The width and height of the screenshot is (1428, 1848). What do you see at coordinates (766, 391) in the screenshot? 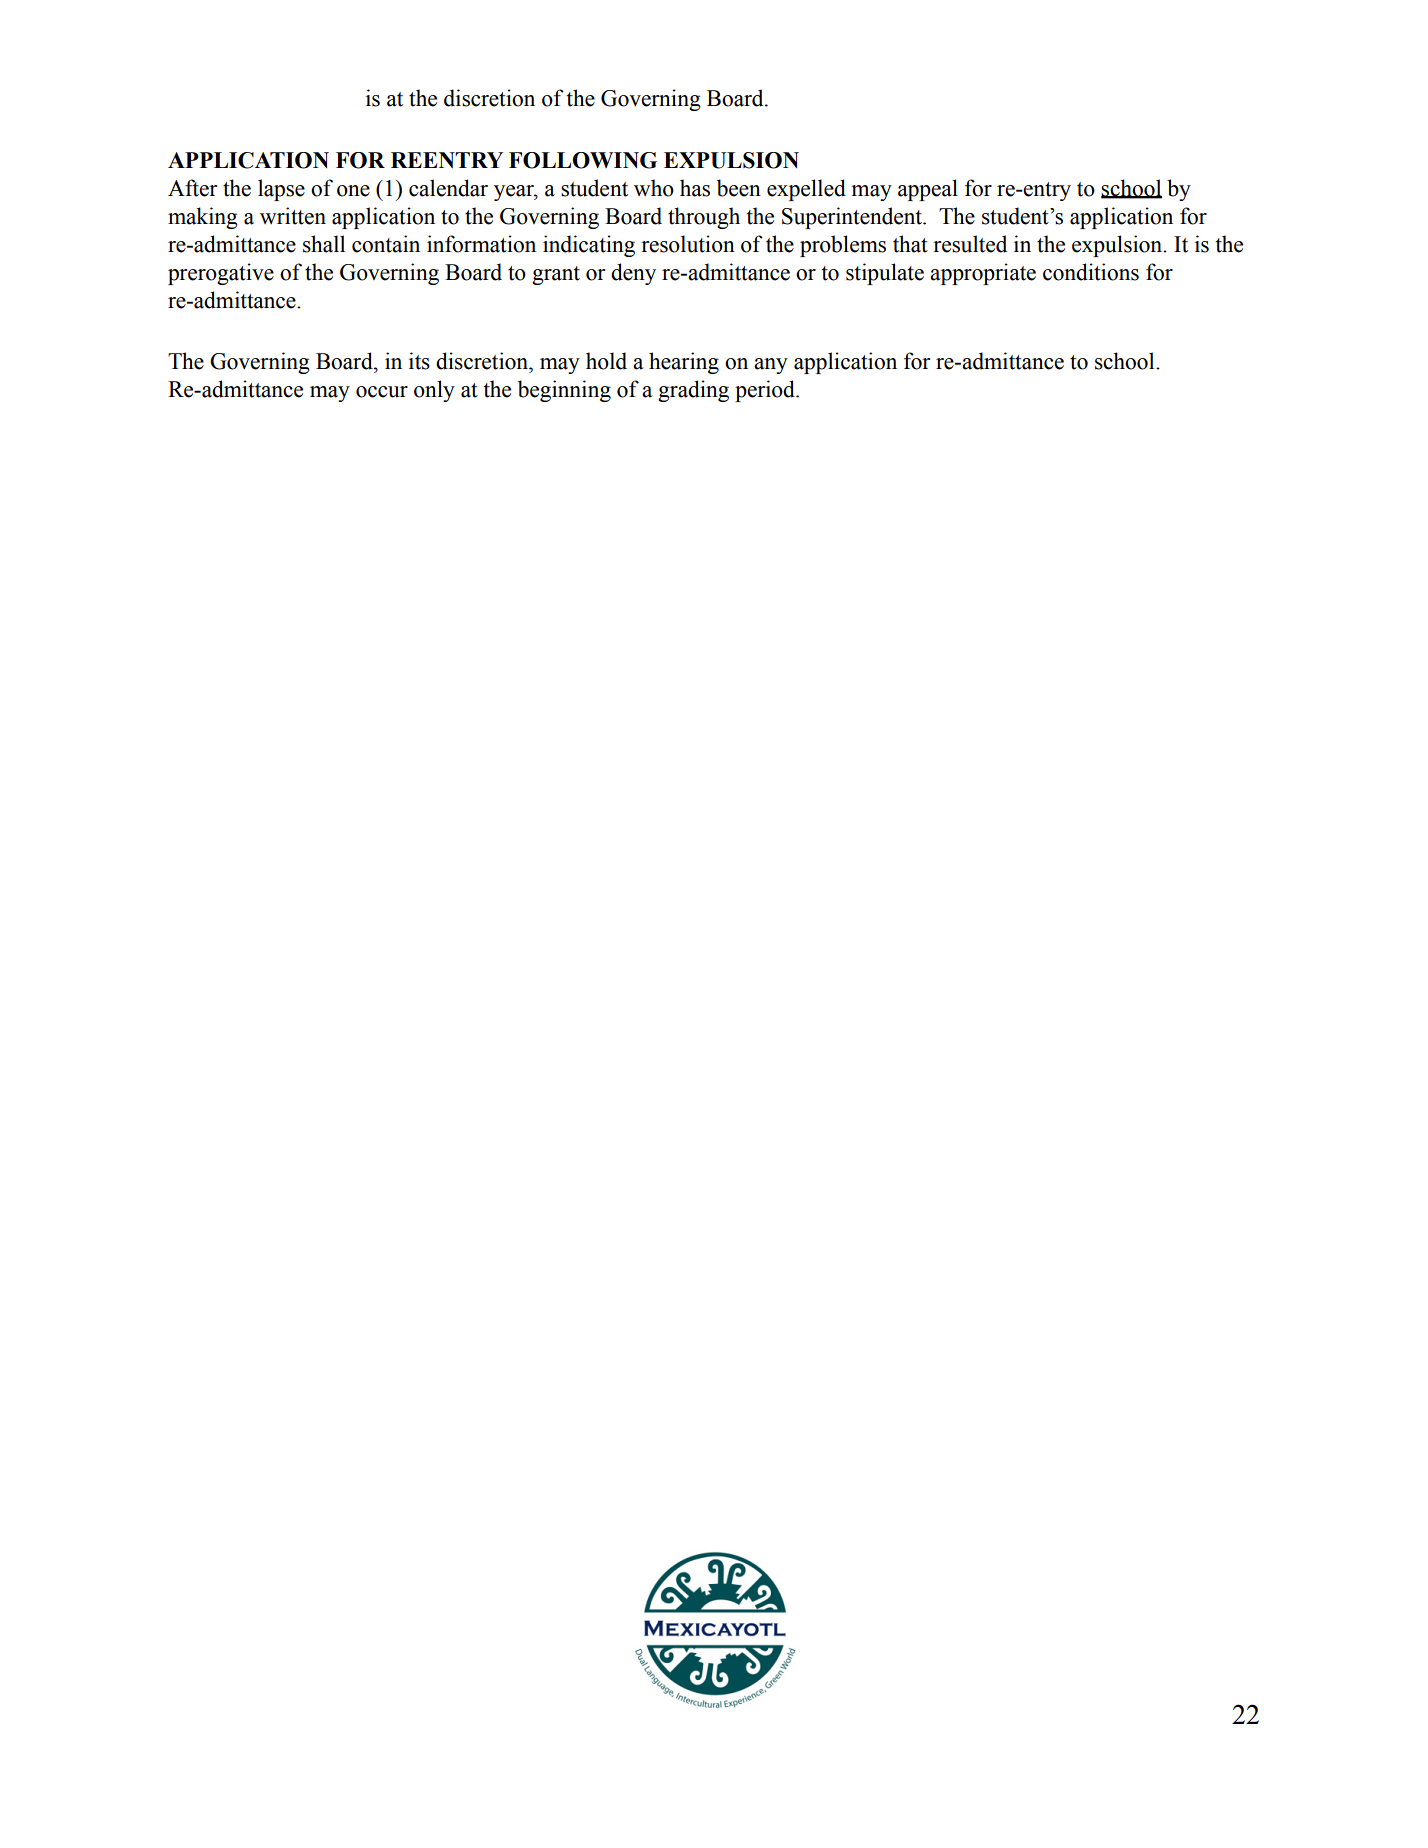
I see `period` at bounding box center [766, 391].
